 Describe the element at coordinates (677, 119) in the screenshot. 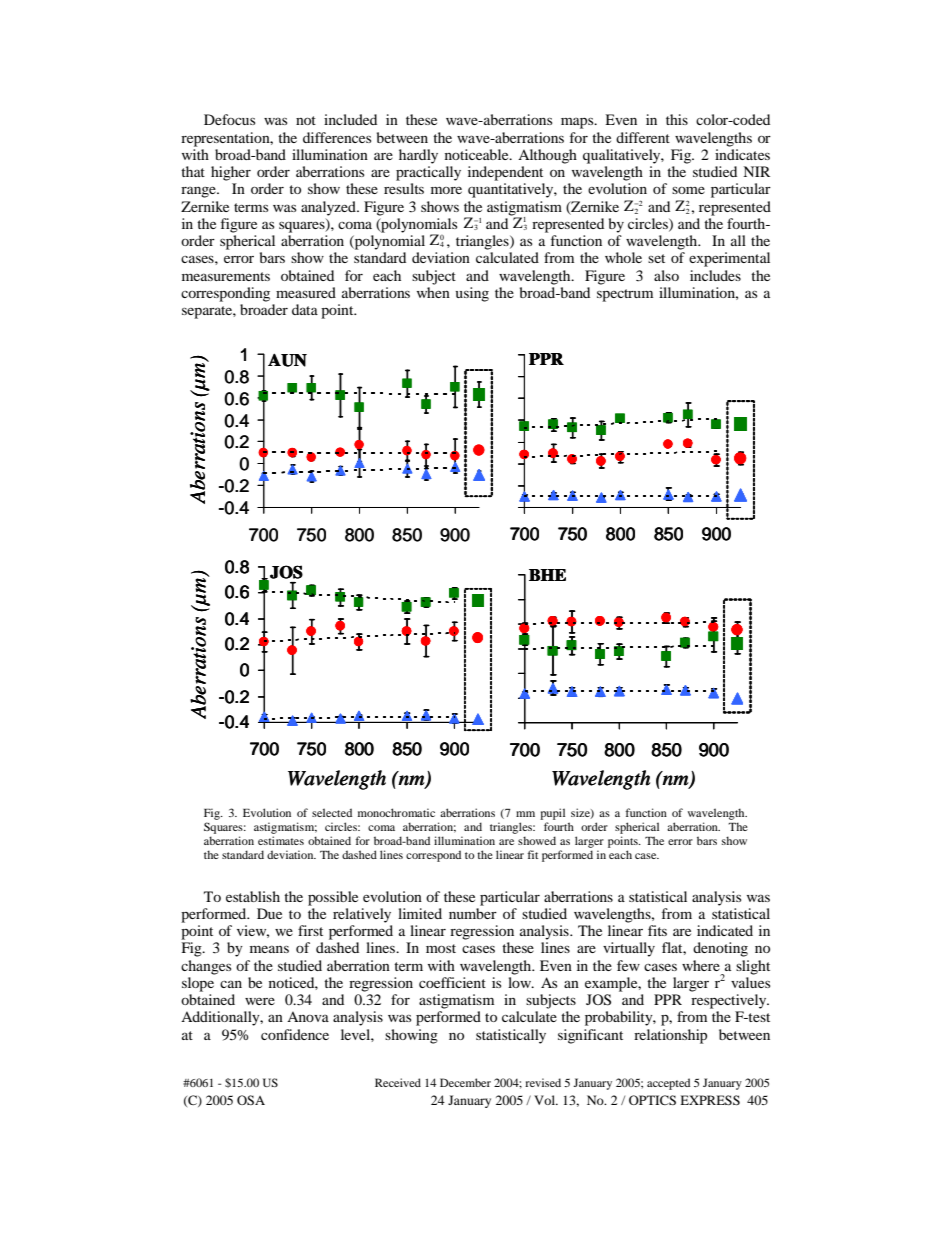

I see `this` at that location.
